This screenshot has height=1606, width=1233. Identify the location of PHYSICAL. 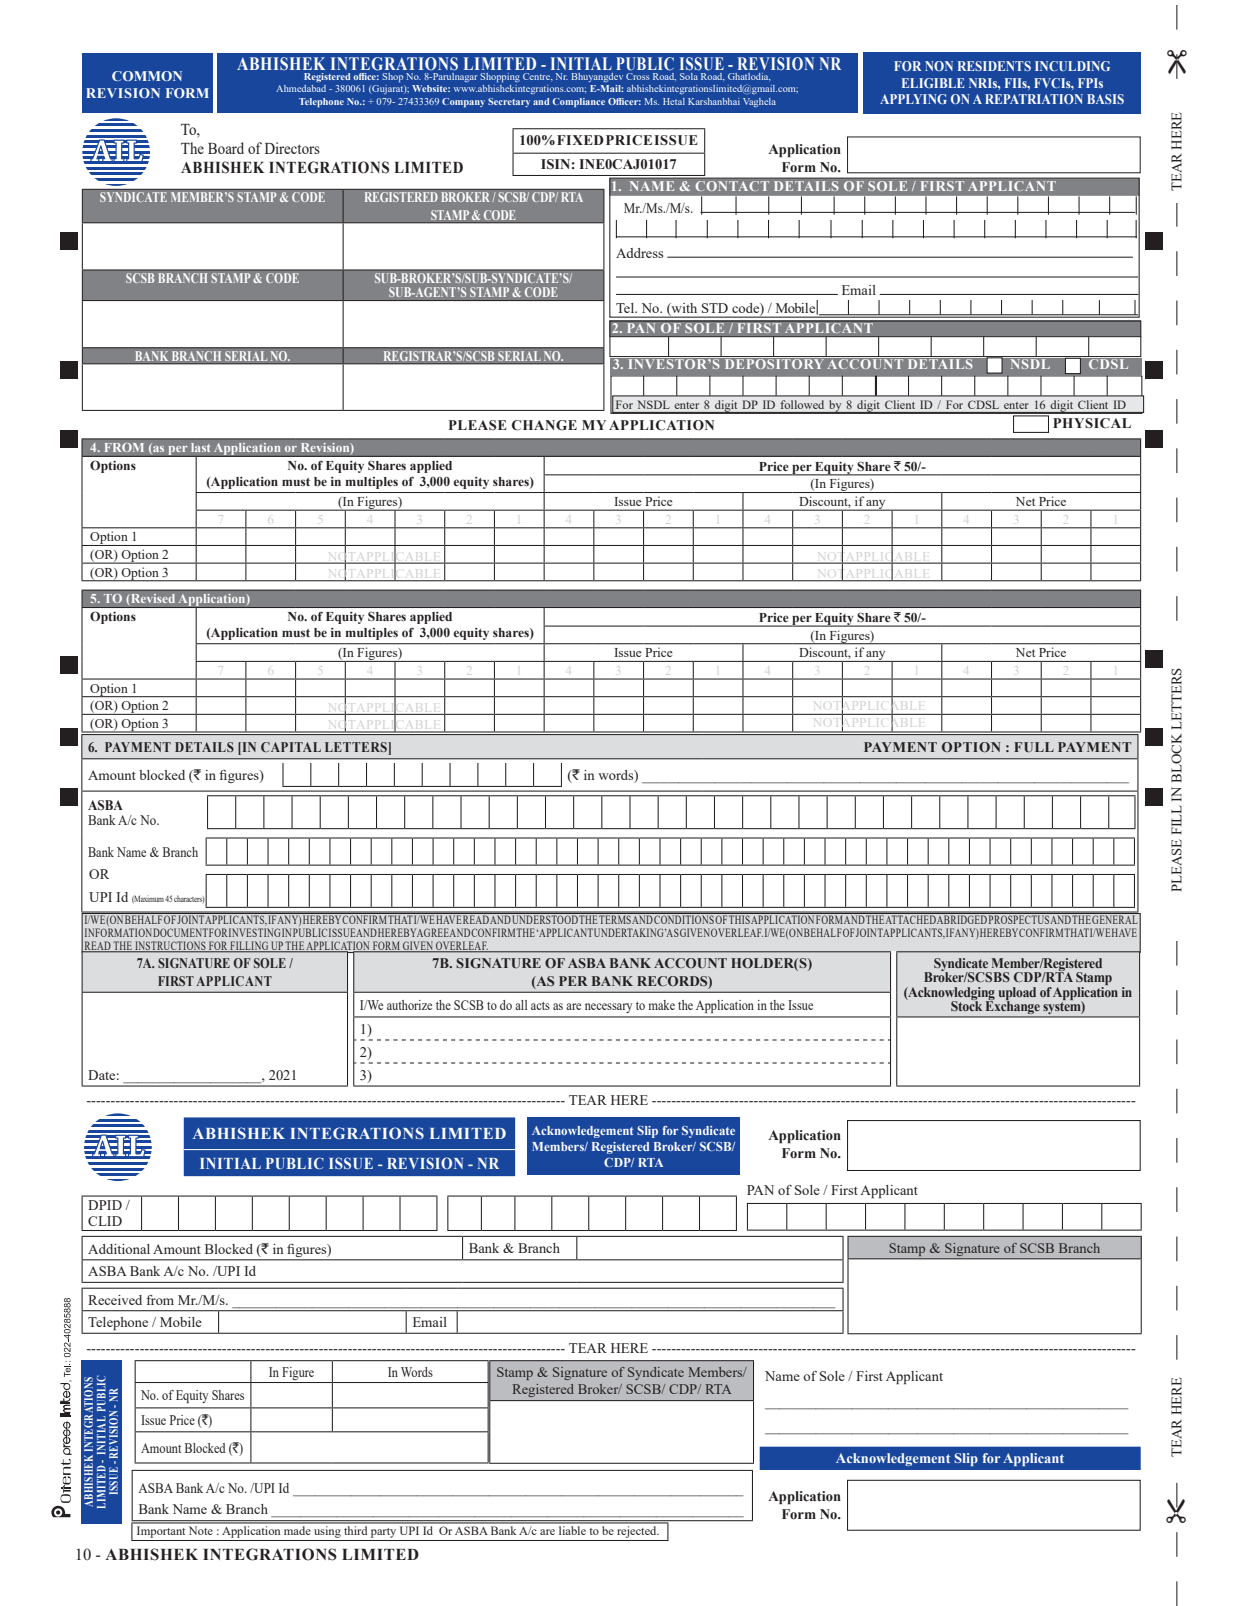
(1092, 423).
